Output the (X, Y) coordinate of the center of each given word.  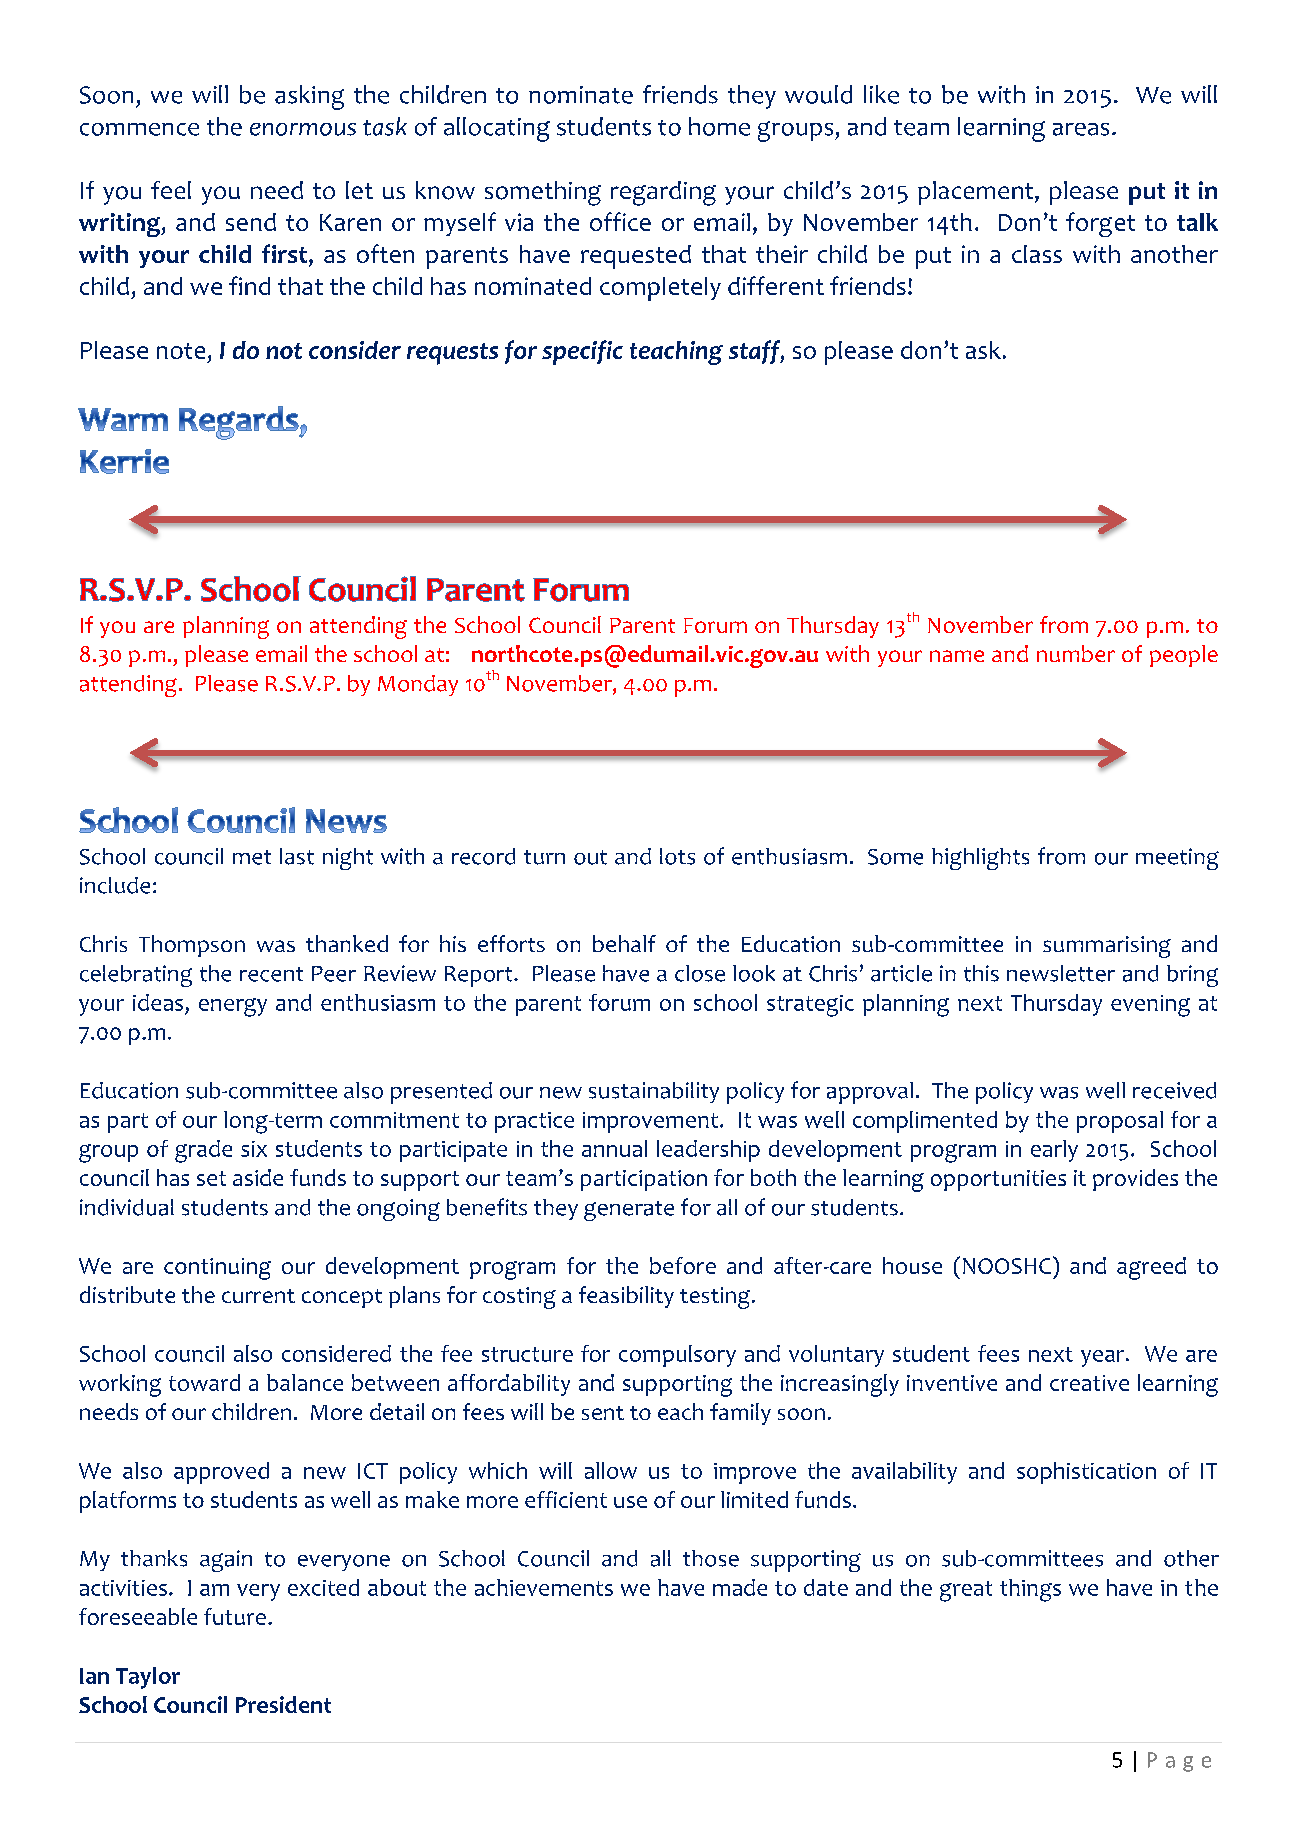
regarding (663, 193)
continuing (217, 1269)
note (181, 351)
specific (582, 352)
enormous (303, 129)
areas (1081, 129)
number (1076, 653)
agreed (1151, 1268)
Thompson (192, 946)
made (740, 1587)
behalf (624, 943)
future (235, 1616)
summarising (1107, 947)
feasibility (626, 1297)
